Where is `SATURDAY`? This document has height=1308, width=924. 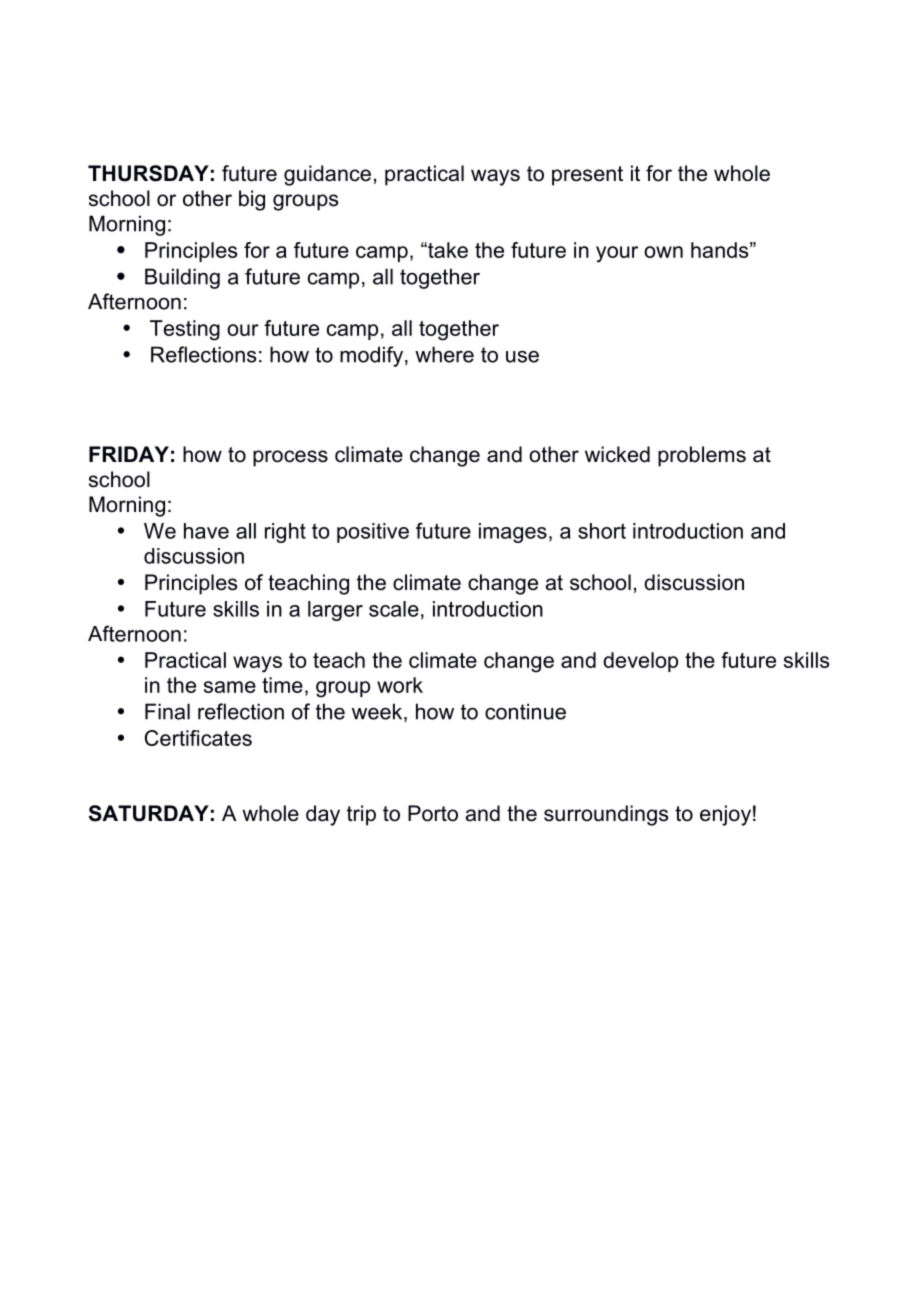
SATURDAY is located at coordinates (149, 813).
